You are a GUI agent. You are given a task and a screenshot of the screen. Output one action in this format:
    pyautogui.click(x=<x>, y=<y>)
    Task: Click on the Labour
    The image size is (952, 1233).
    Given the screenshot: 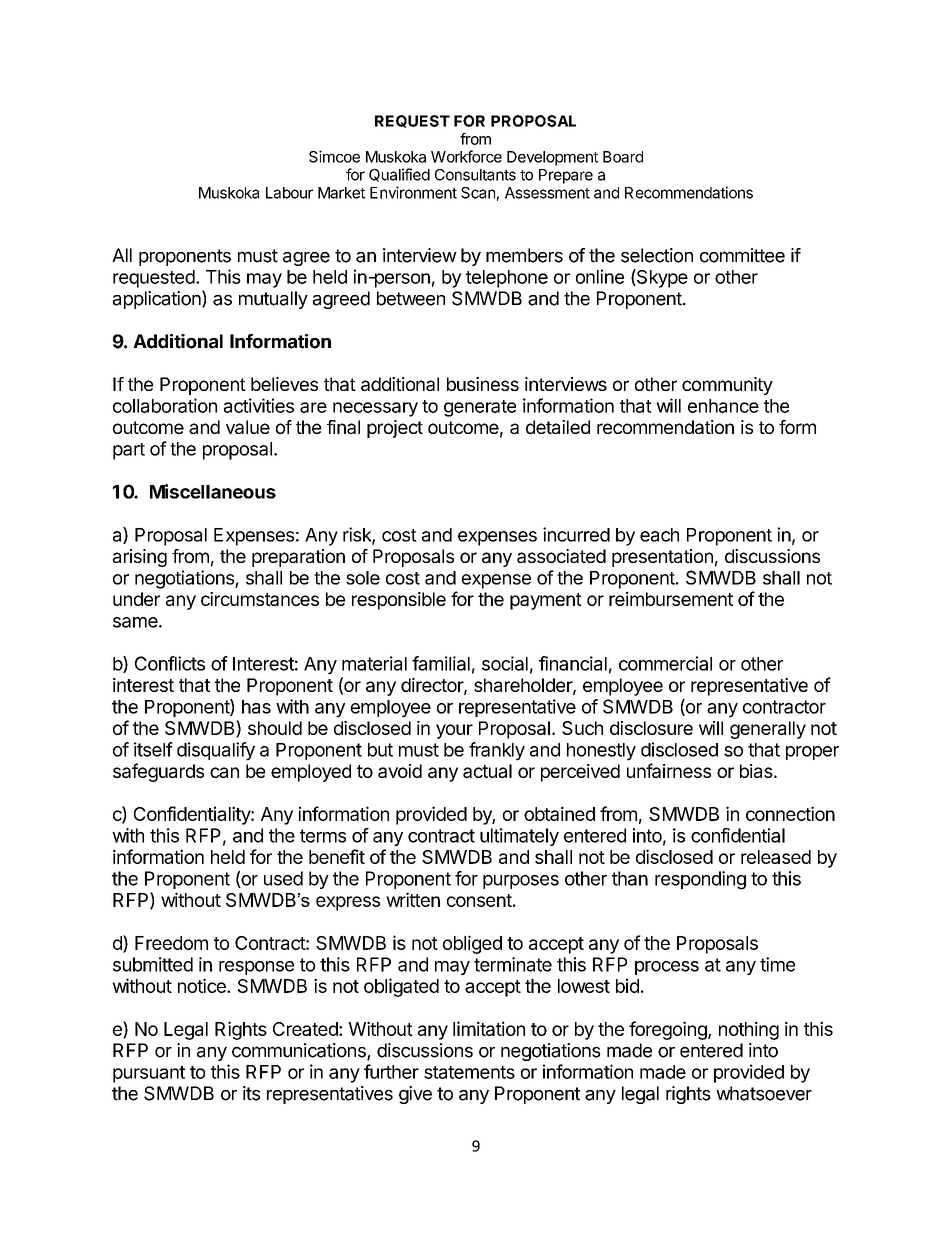 What is the action you would take?
    pyautogui.click(x=289, y=193)
